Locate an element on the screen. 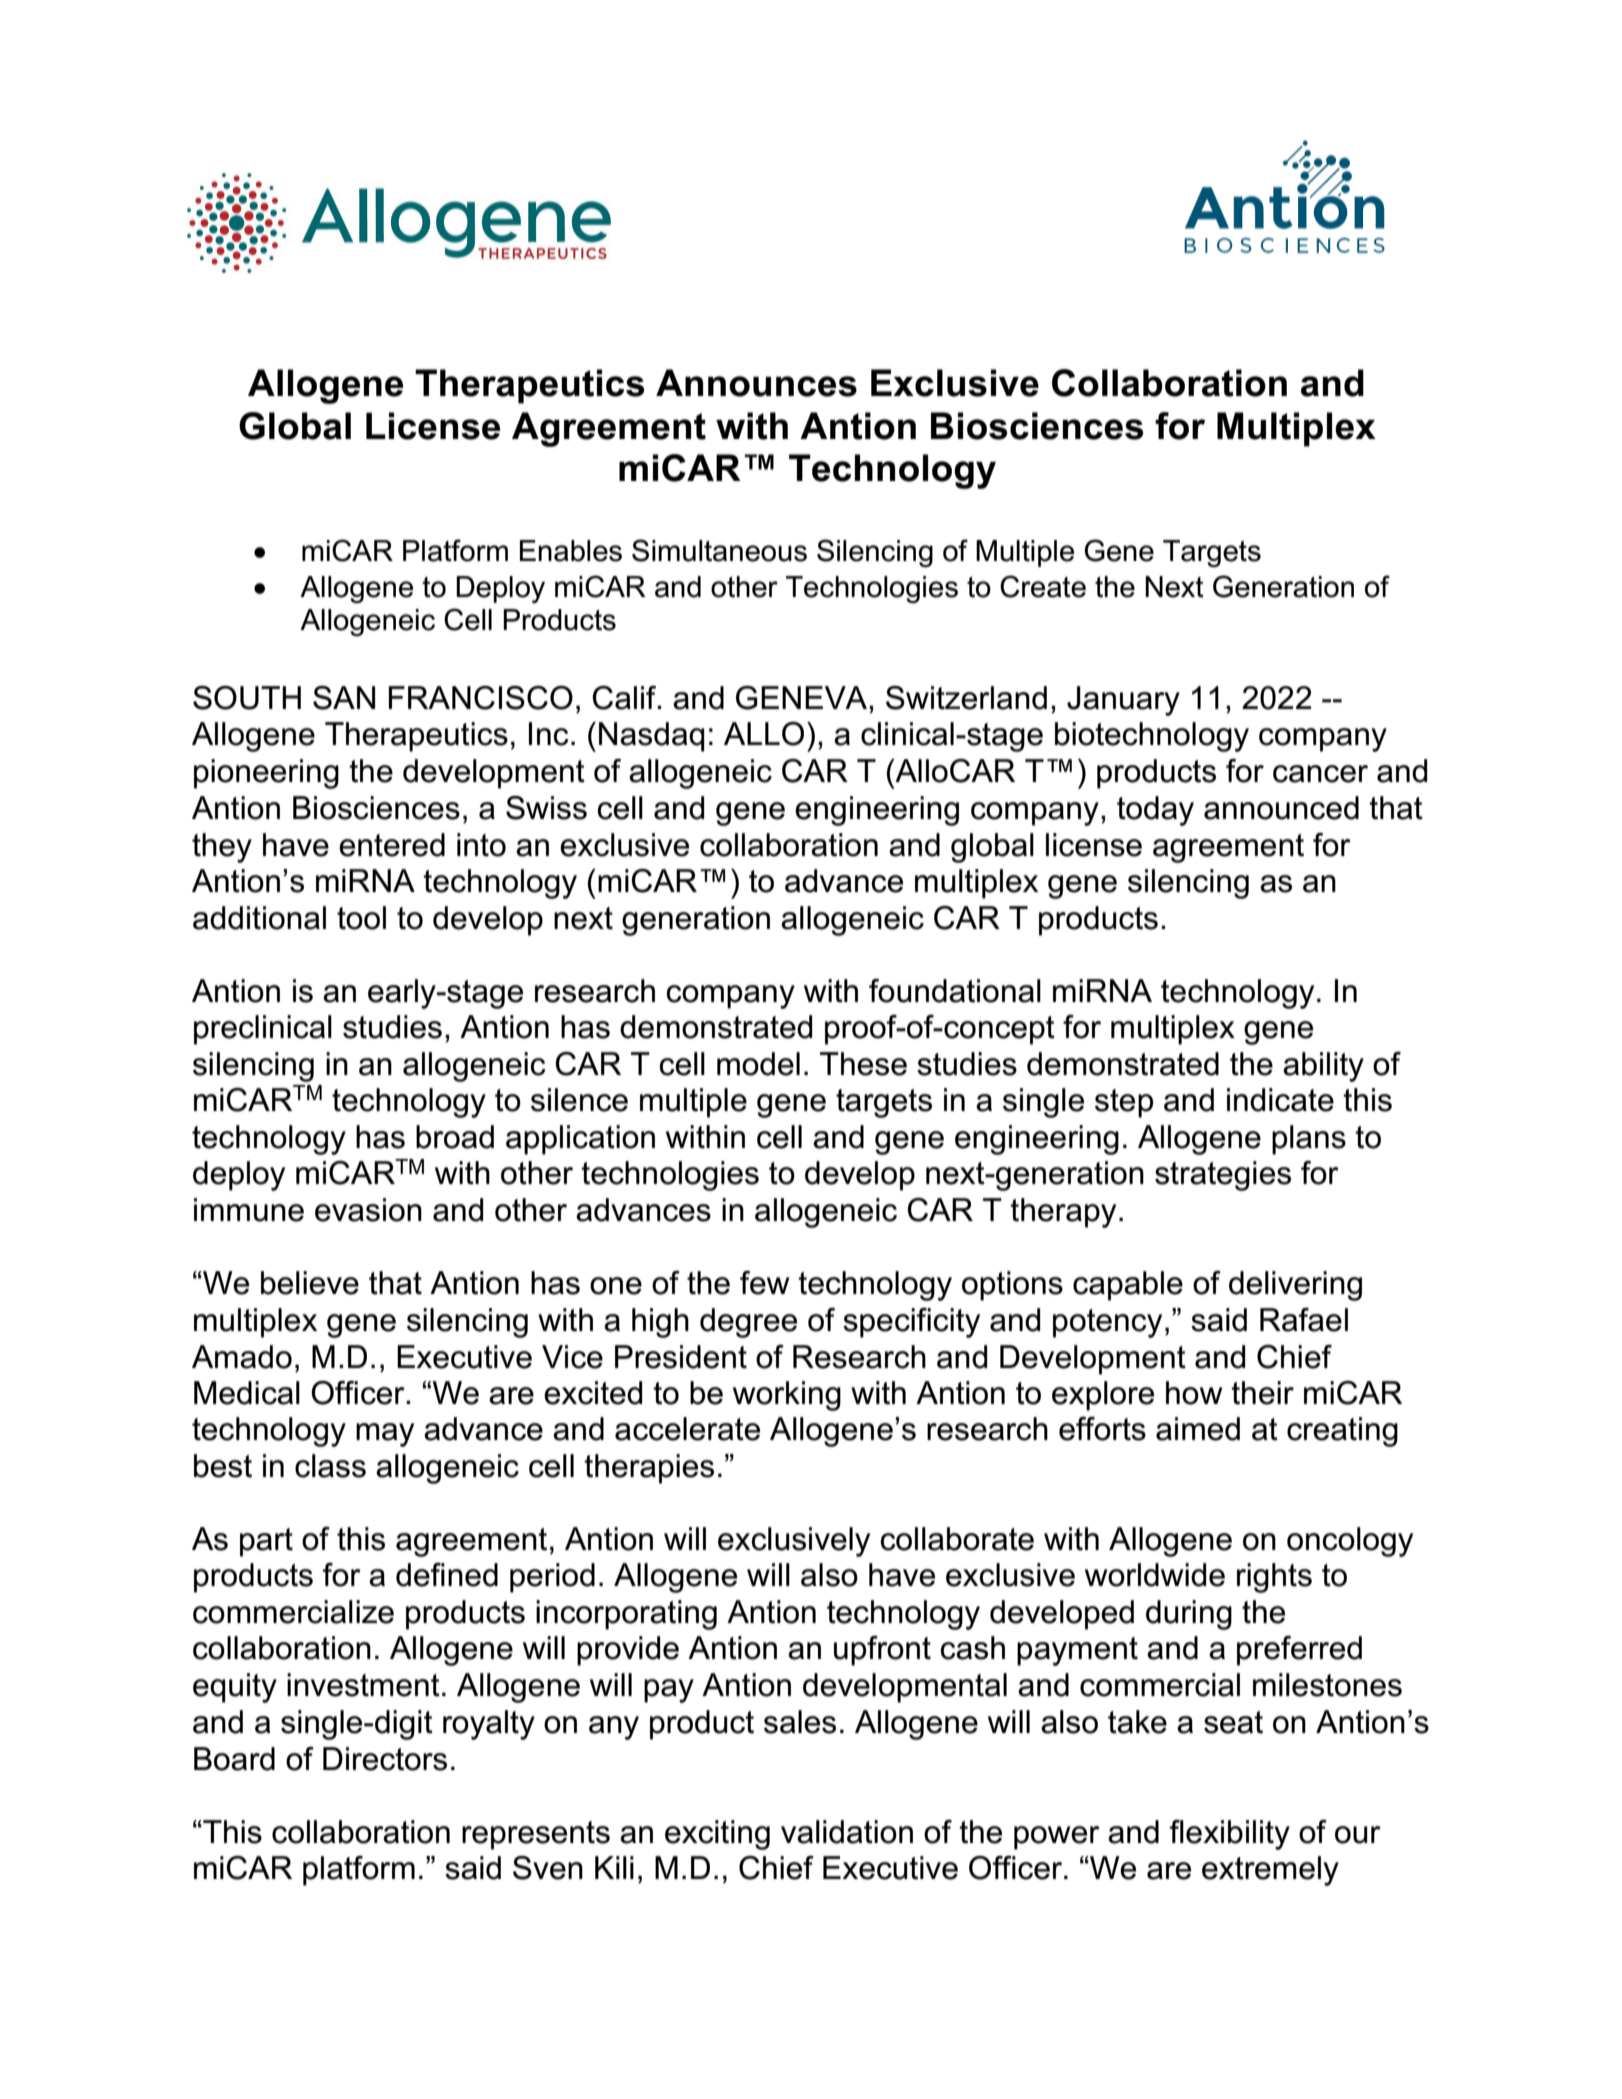  Directors is located at coordinates (385, 1759).
